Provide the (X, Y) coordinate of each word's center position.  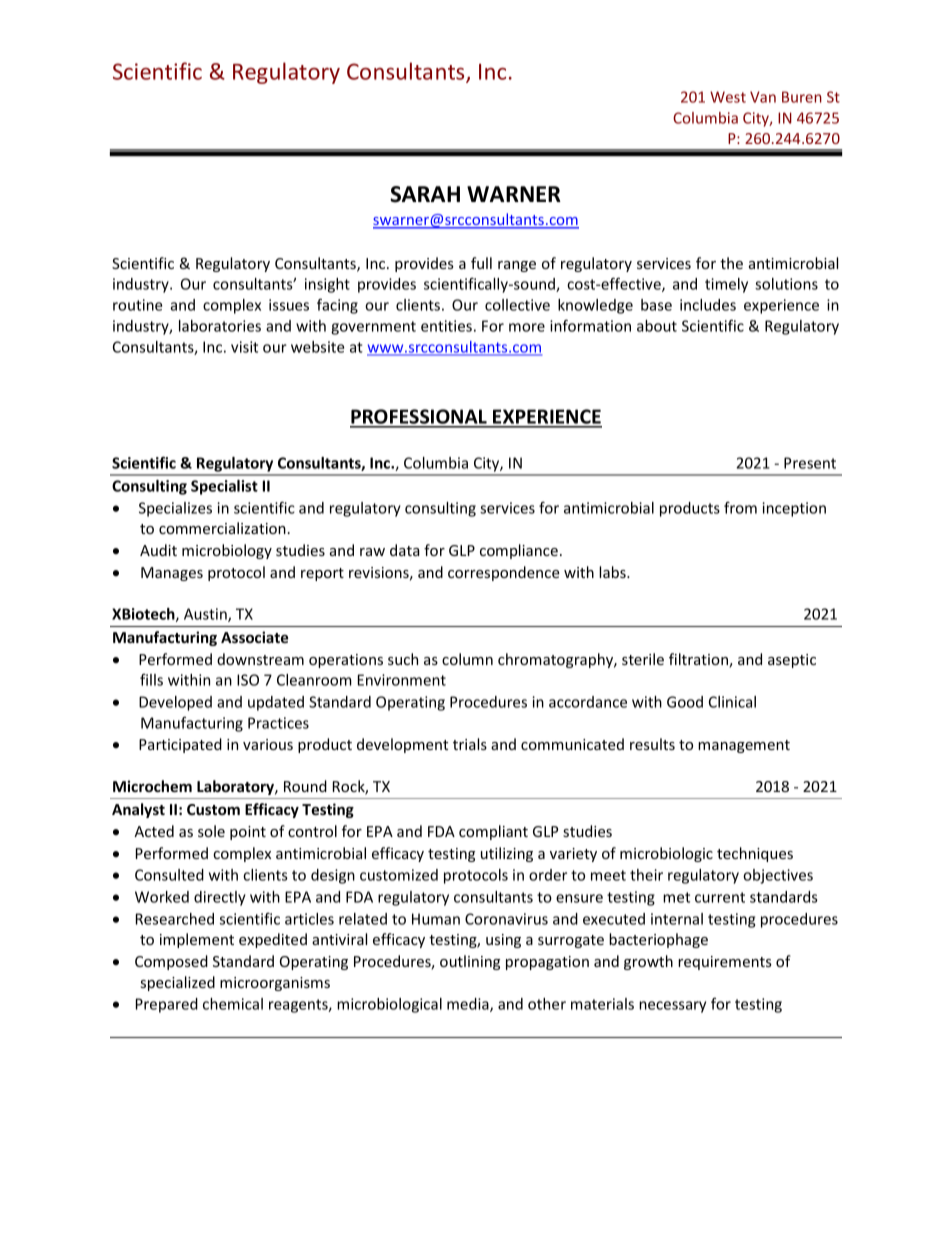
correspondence (504, 573)
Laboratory (236, 787)
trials (470, 744)
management (744, 746)
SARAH (425, 194)
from (740, 508)
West (728, 97)
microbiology (227, 551)
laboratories (220, 326)
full (481, 263)
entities (446, 326)
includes (708, 305)
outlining (470, 962)
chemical (233, 1004)
